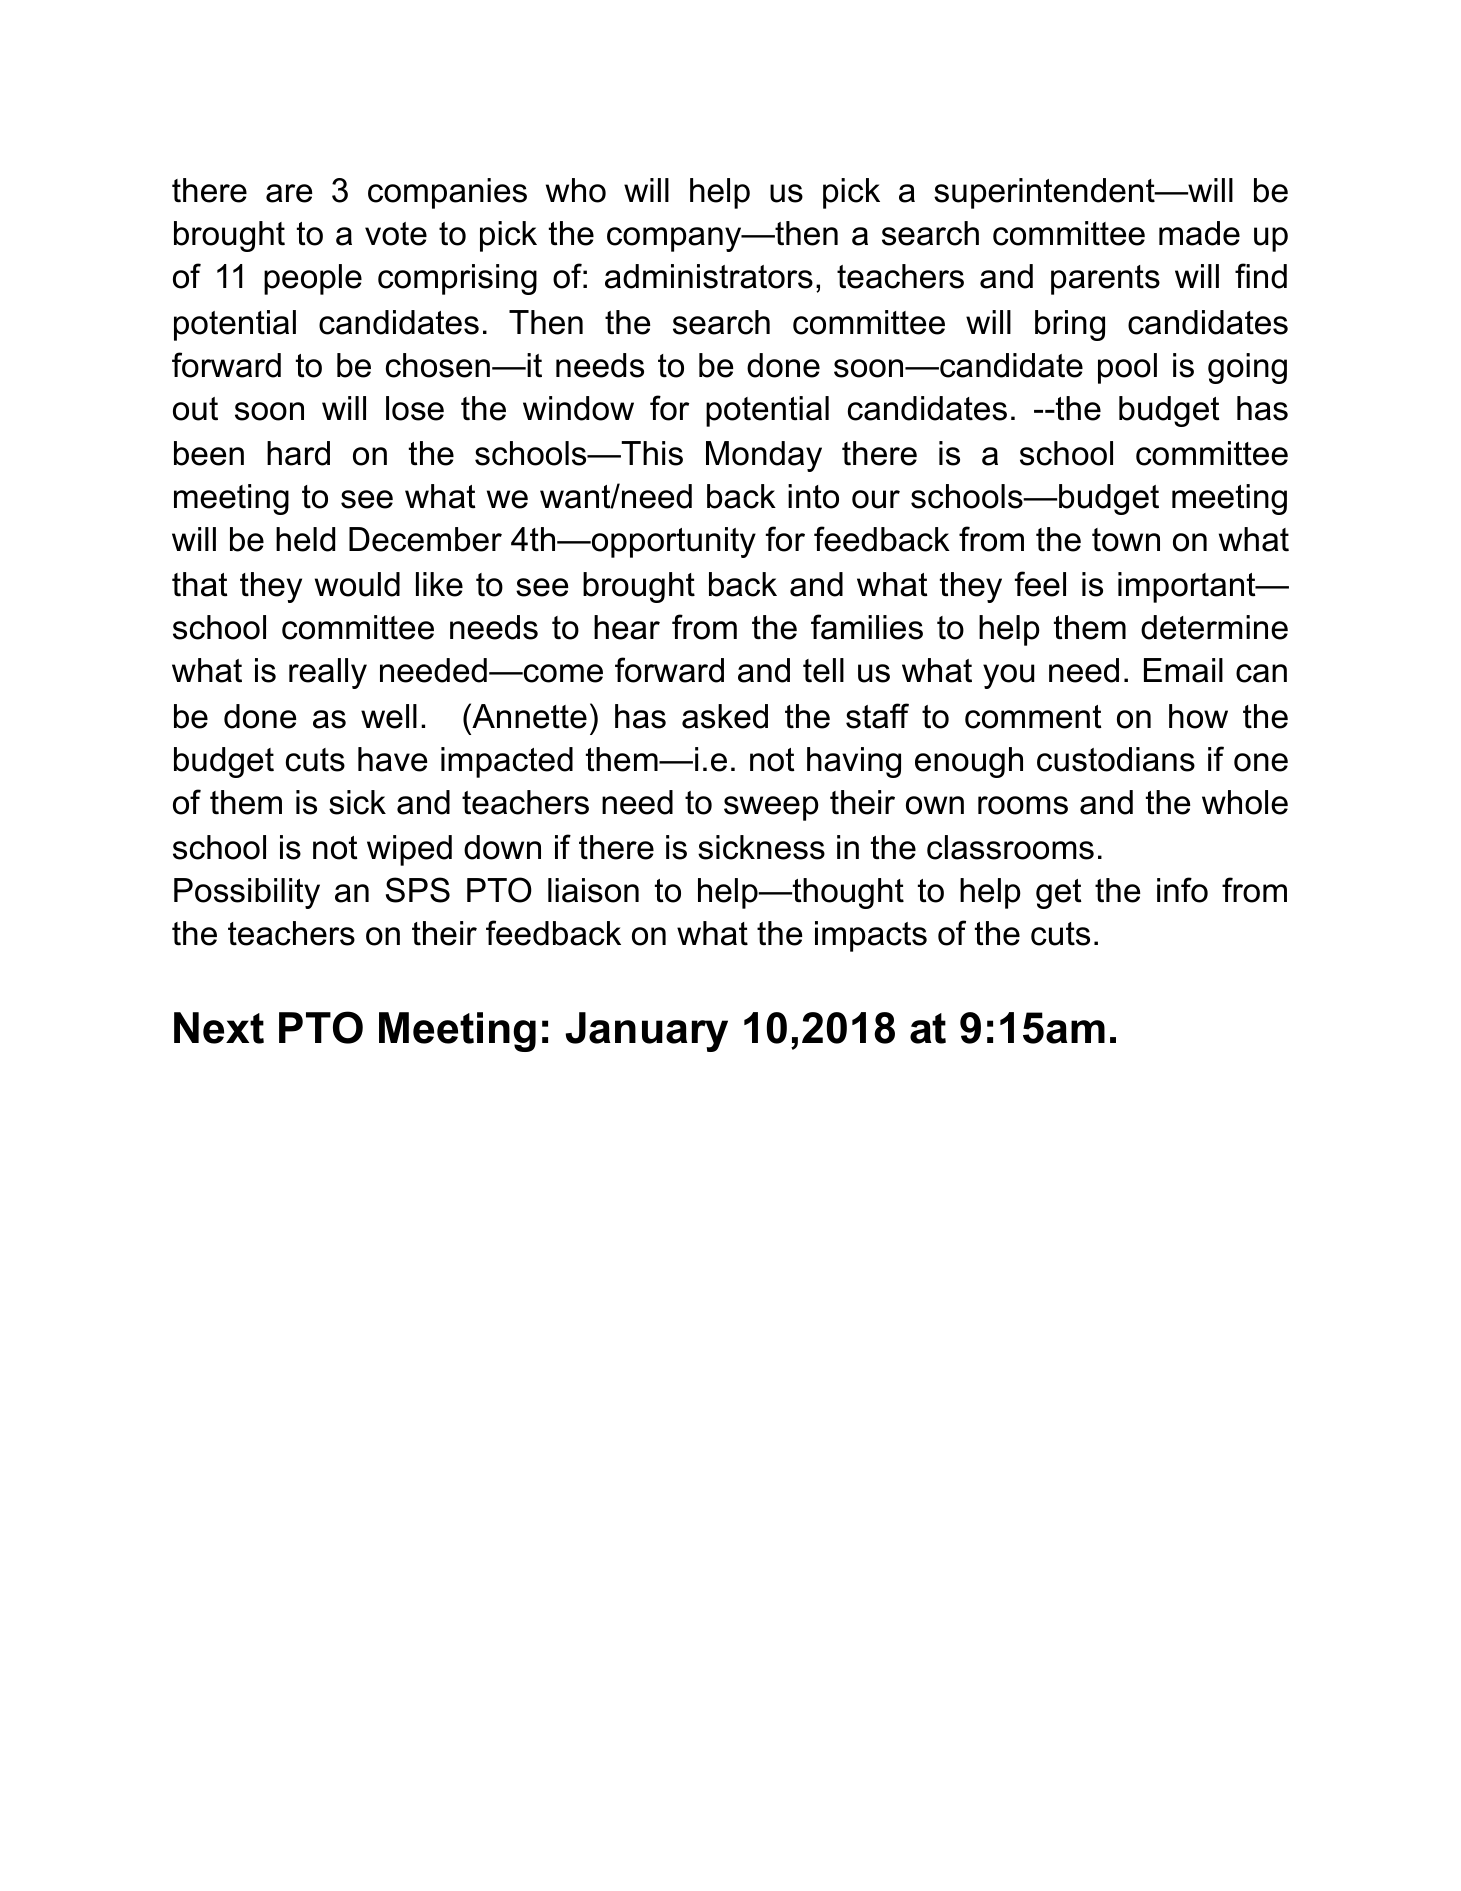 This document has height=1891, width=1461. I want to click on info, so click(1182, 890).
